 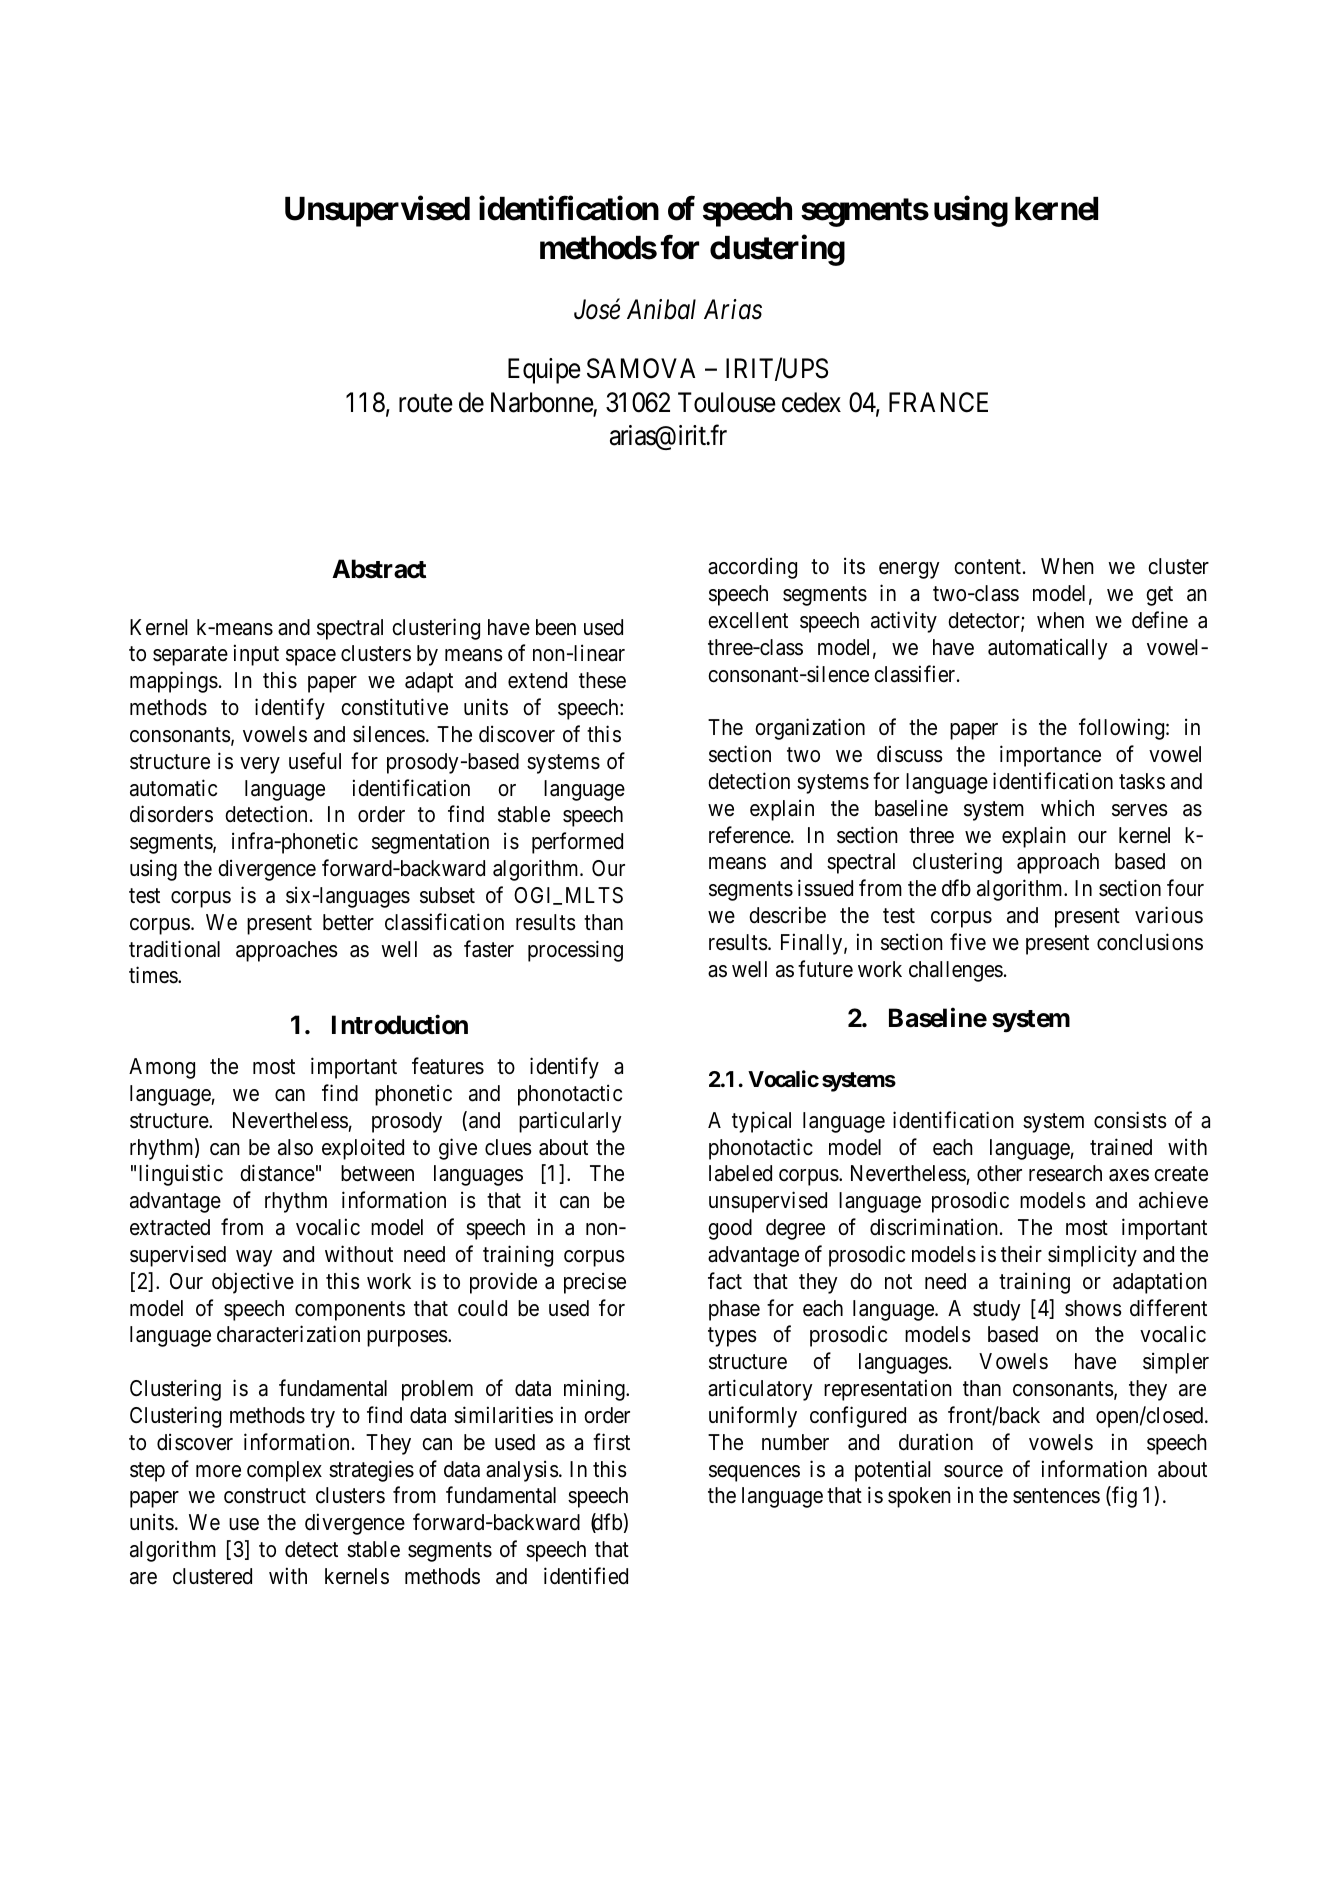 I want to click on consists, so click(x=1130, y=1120).
